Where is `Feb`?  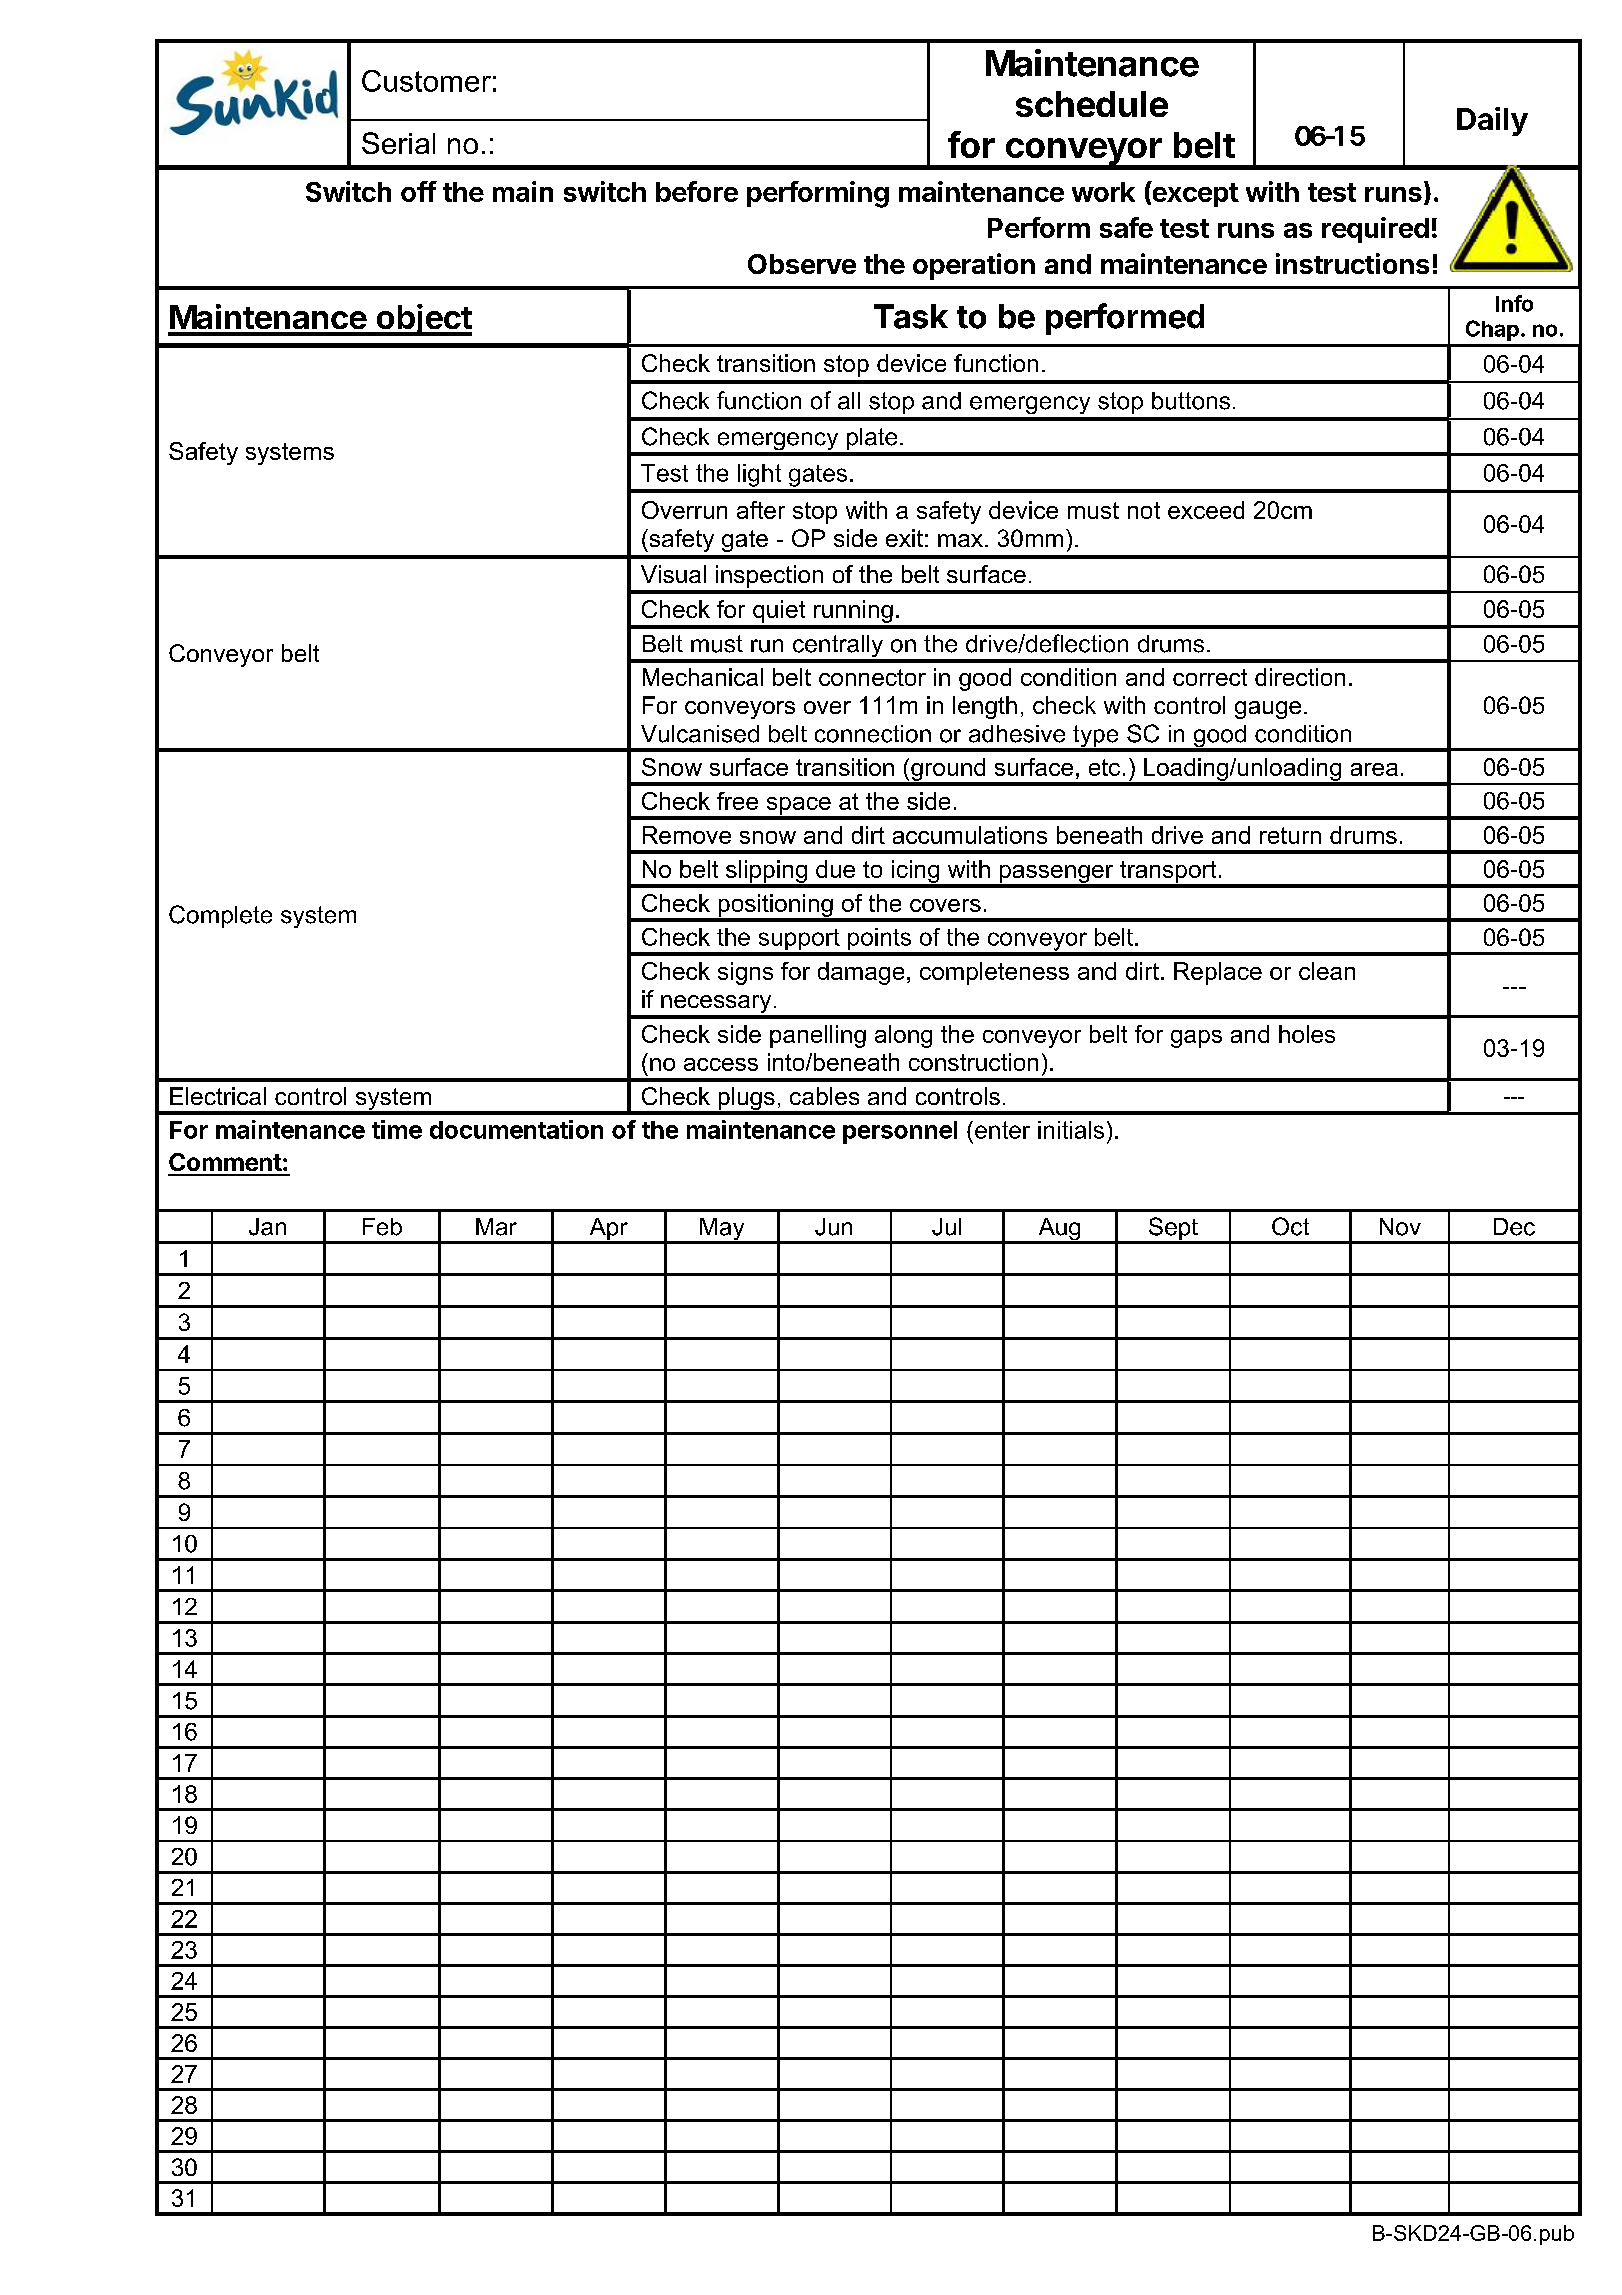
Feb is located at coordinates (382, 1227).
